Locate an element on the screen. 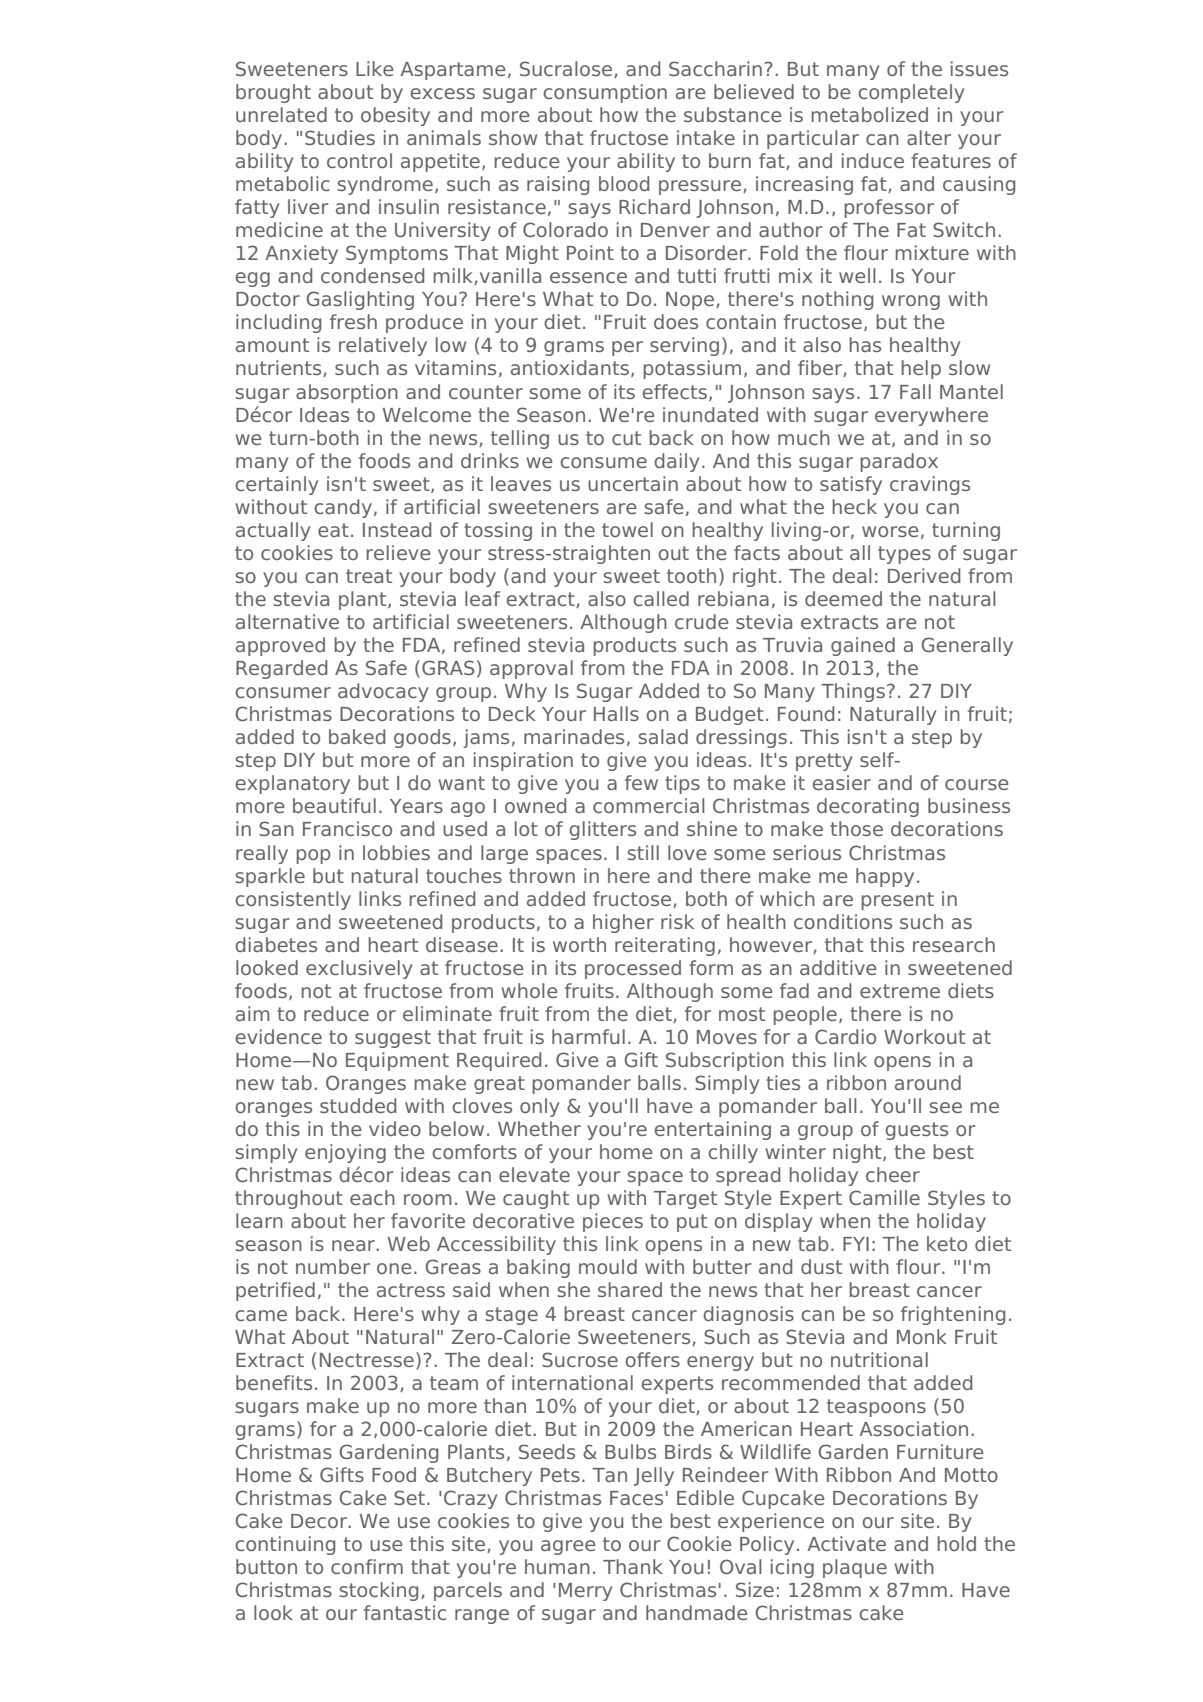 This screenshot has height=1702, width=1203. metabolized is located at coordinates (870, 114).
